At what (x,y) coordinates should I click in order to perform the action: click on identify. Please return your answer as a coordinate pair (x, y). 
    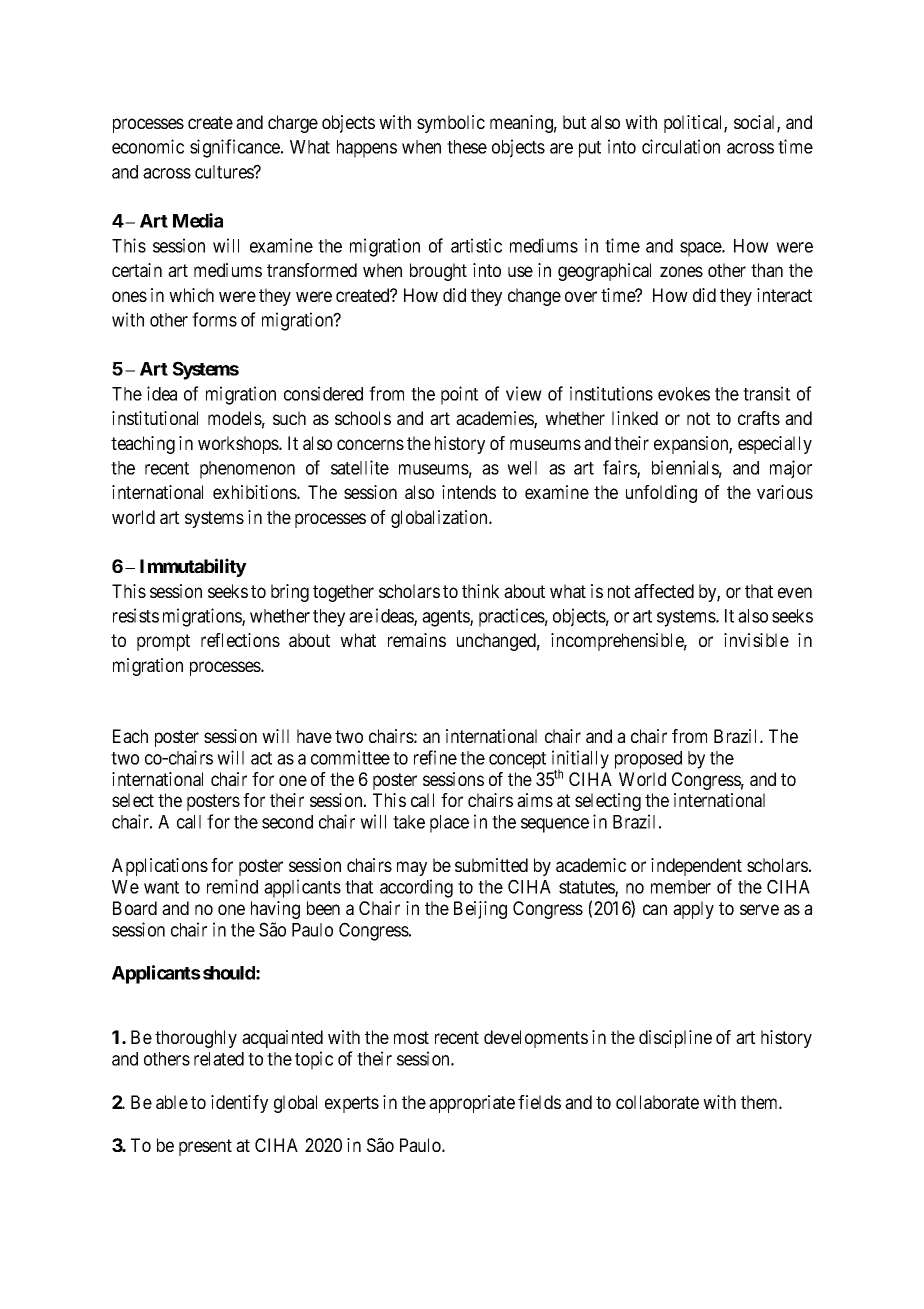
    Looking at the image, I should click on (239, 1104).
